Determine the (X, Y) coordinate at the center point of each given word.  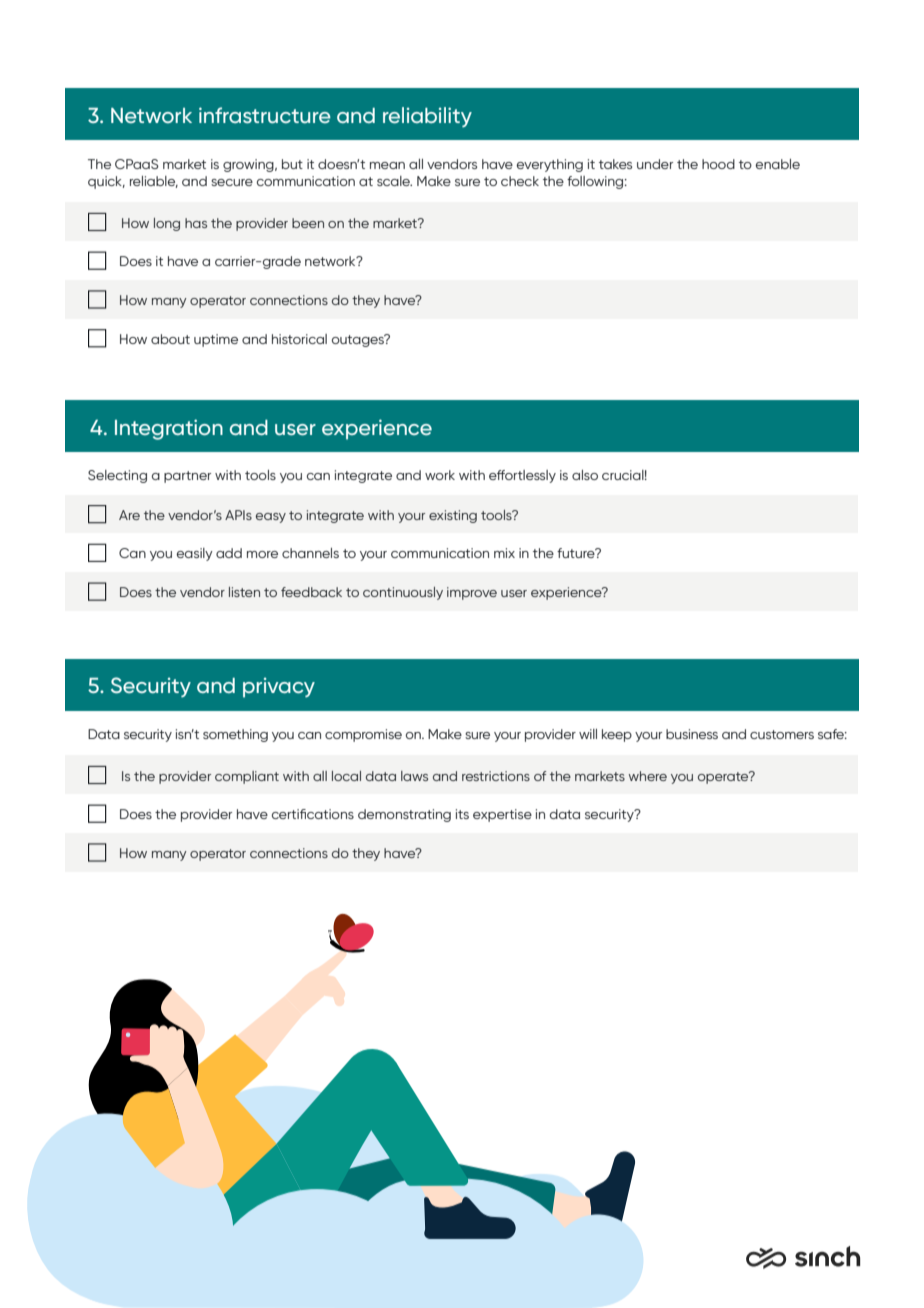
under (655, 164)
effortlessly (522, 476)
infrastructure (265, 115)
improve (472, 593)
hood (718, 164)
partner (187, 477)
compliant (247, 777)
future (577, 553)
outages (359, 340)
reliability (427, 117)
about (170, 339)
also (585, 475)
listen (244, 592)
